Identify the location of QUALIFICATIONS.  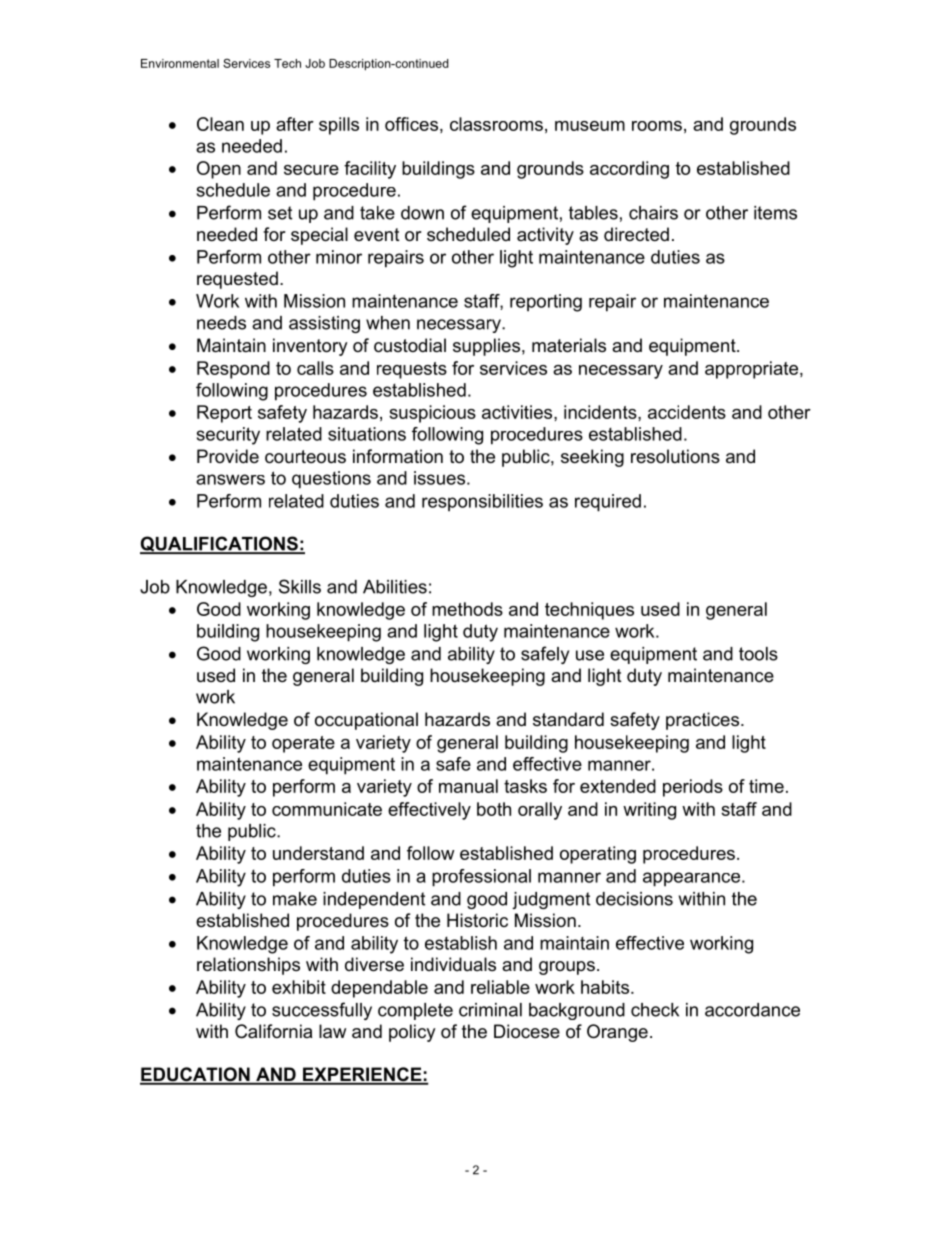
(220, 545).
